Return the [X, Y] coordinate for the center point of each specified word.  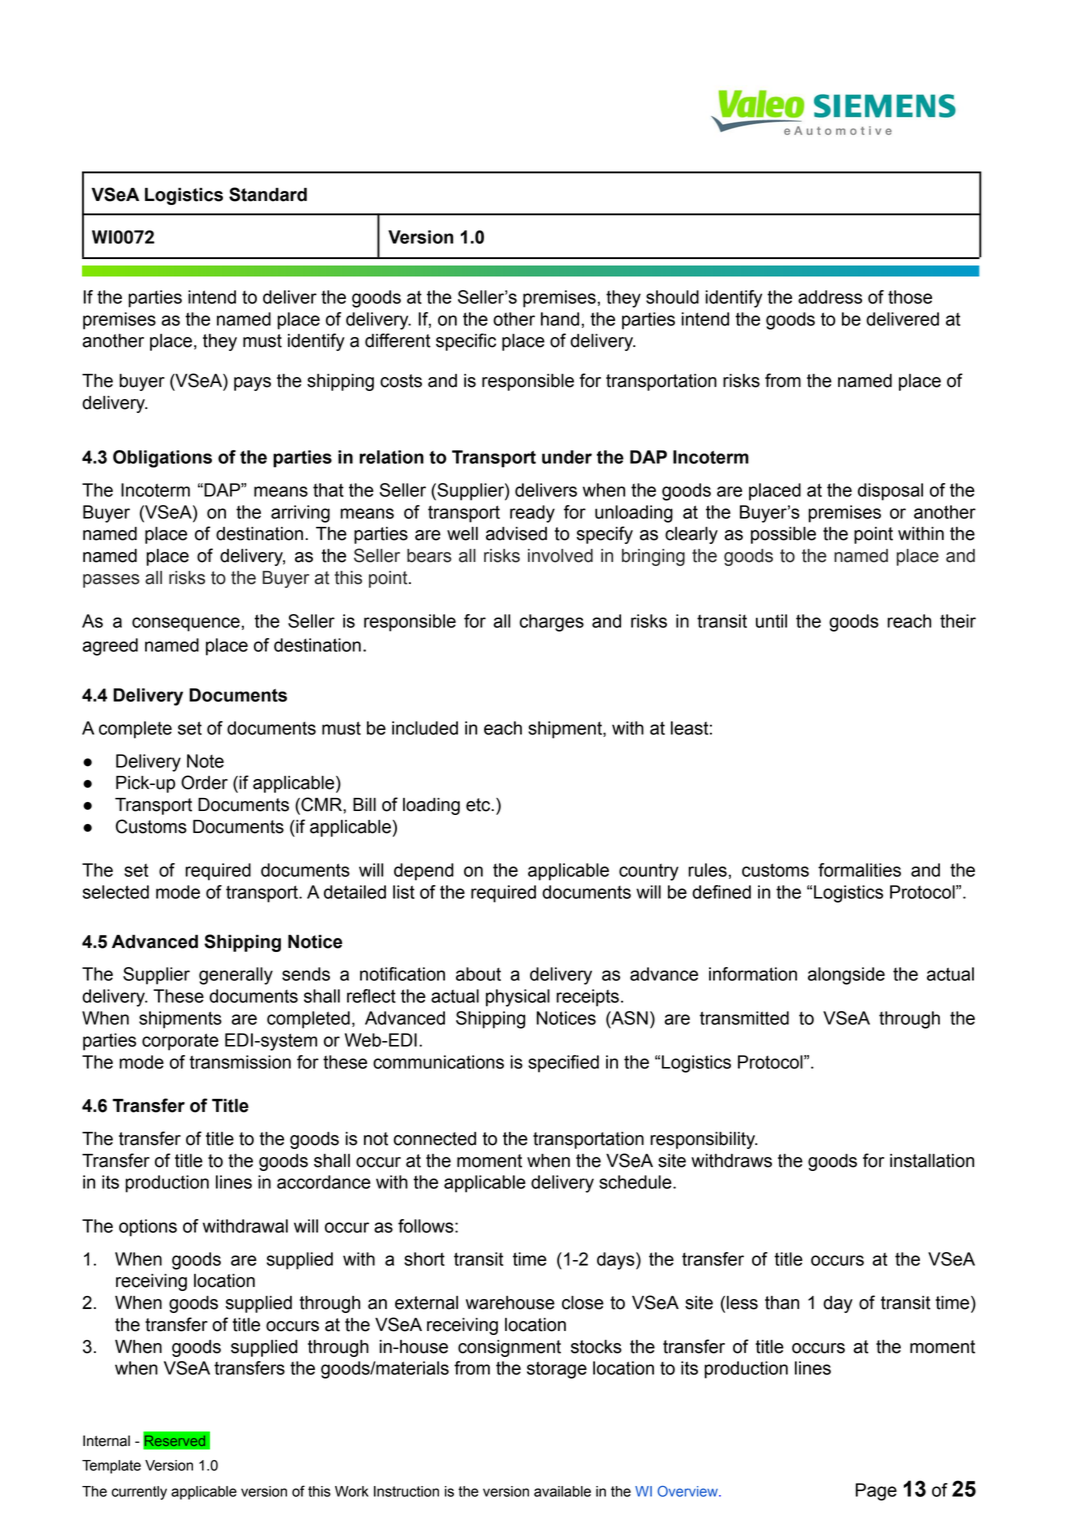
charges [552, 623]
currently [139, 1493]
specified [563, 1064]
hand [560, 319]
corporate [180, 1042]
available [562, 1491]
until [771, 621]
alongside [846, 976]
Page [876, 1492]
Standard [268, 194]
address [830, 297]
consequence [186, 624]
